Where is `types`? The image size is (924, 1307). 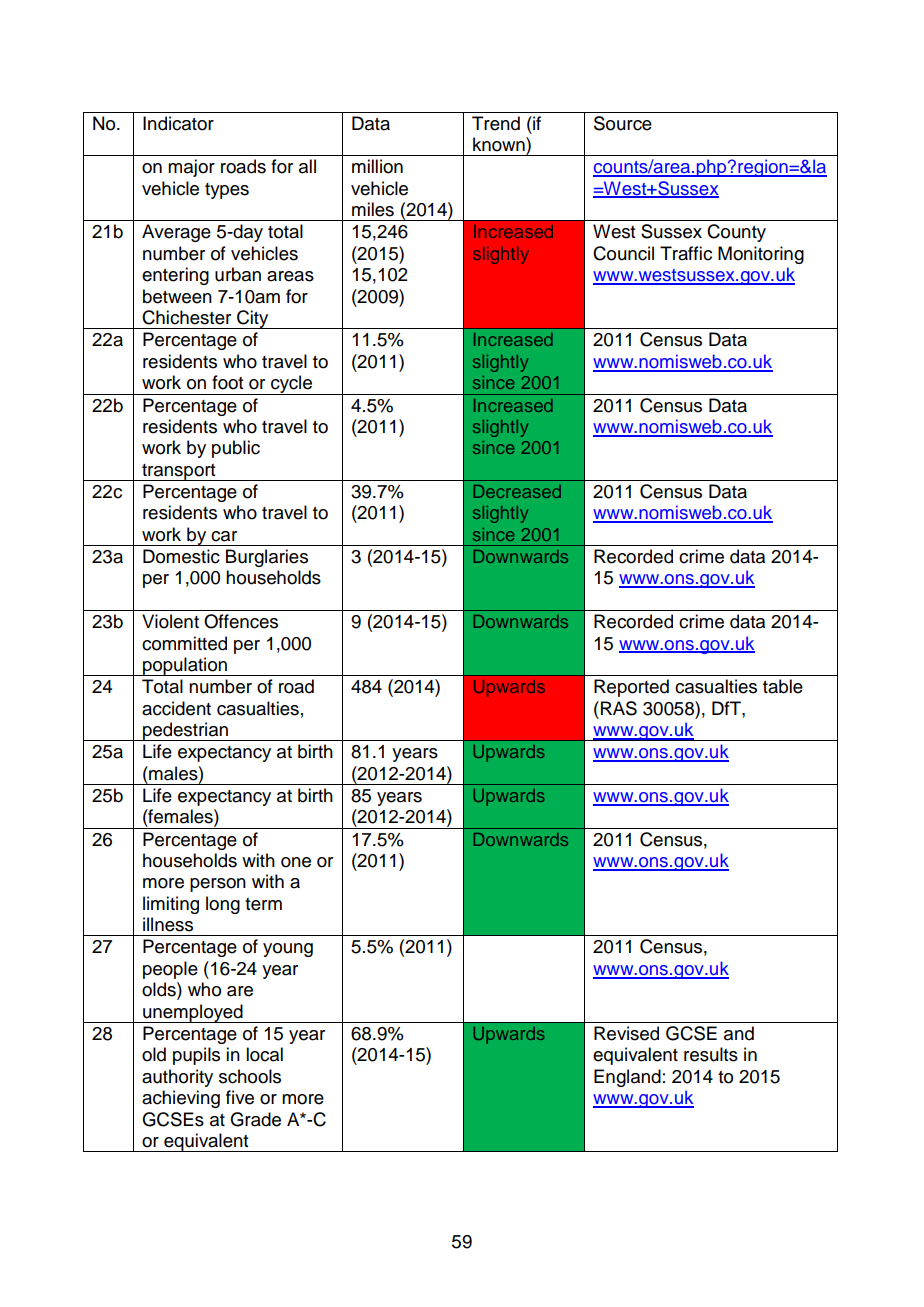
types is located at coordinates (227, 191).
